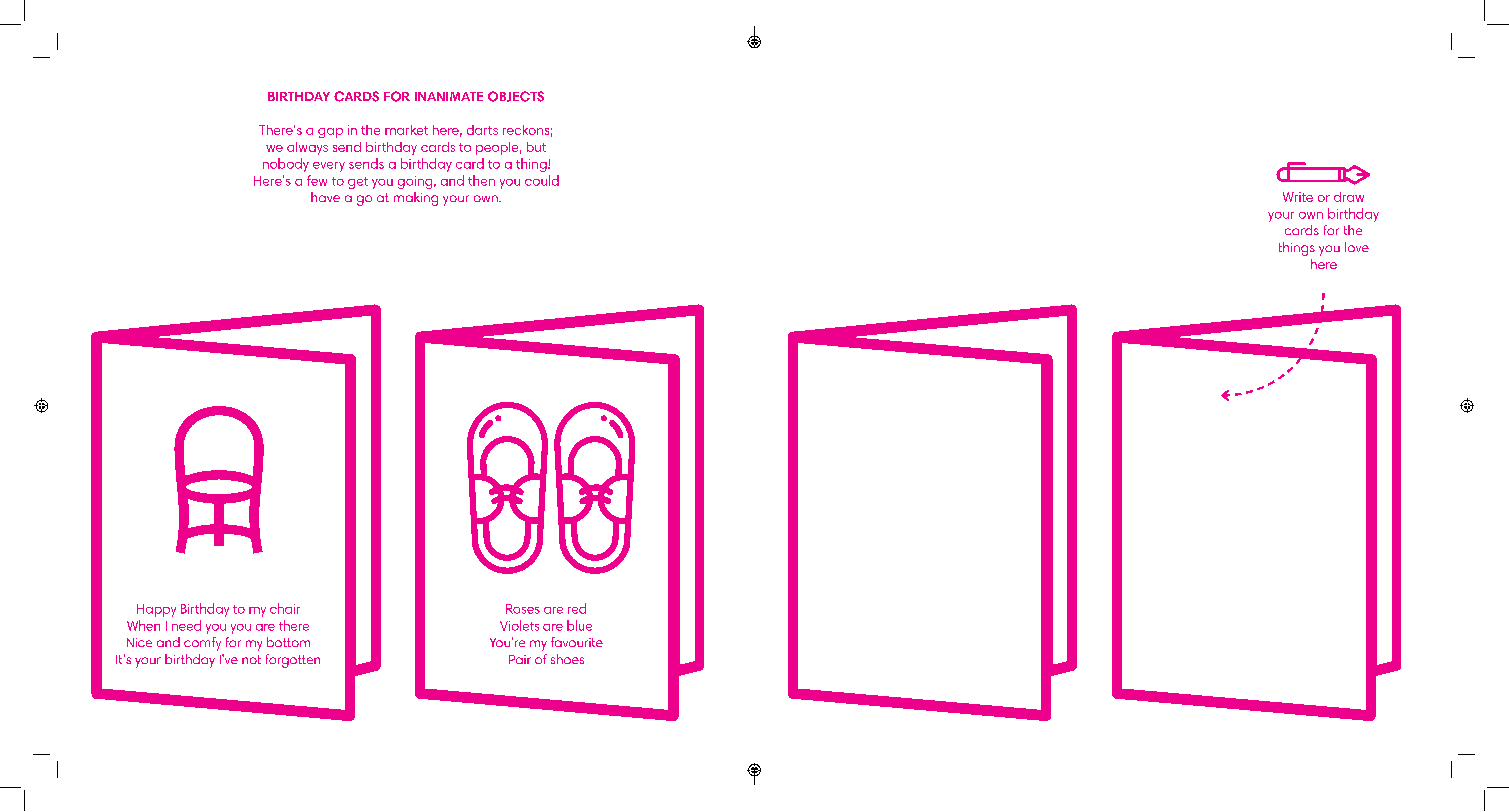 Image resolution: width=1509 pixels, height=812 pixels. Describe the element at coordinates (1349, 197) in the screenshot. I see `draw` at that location.
